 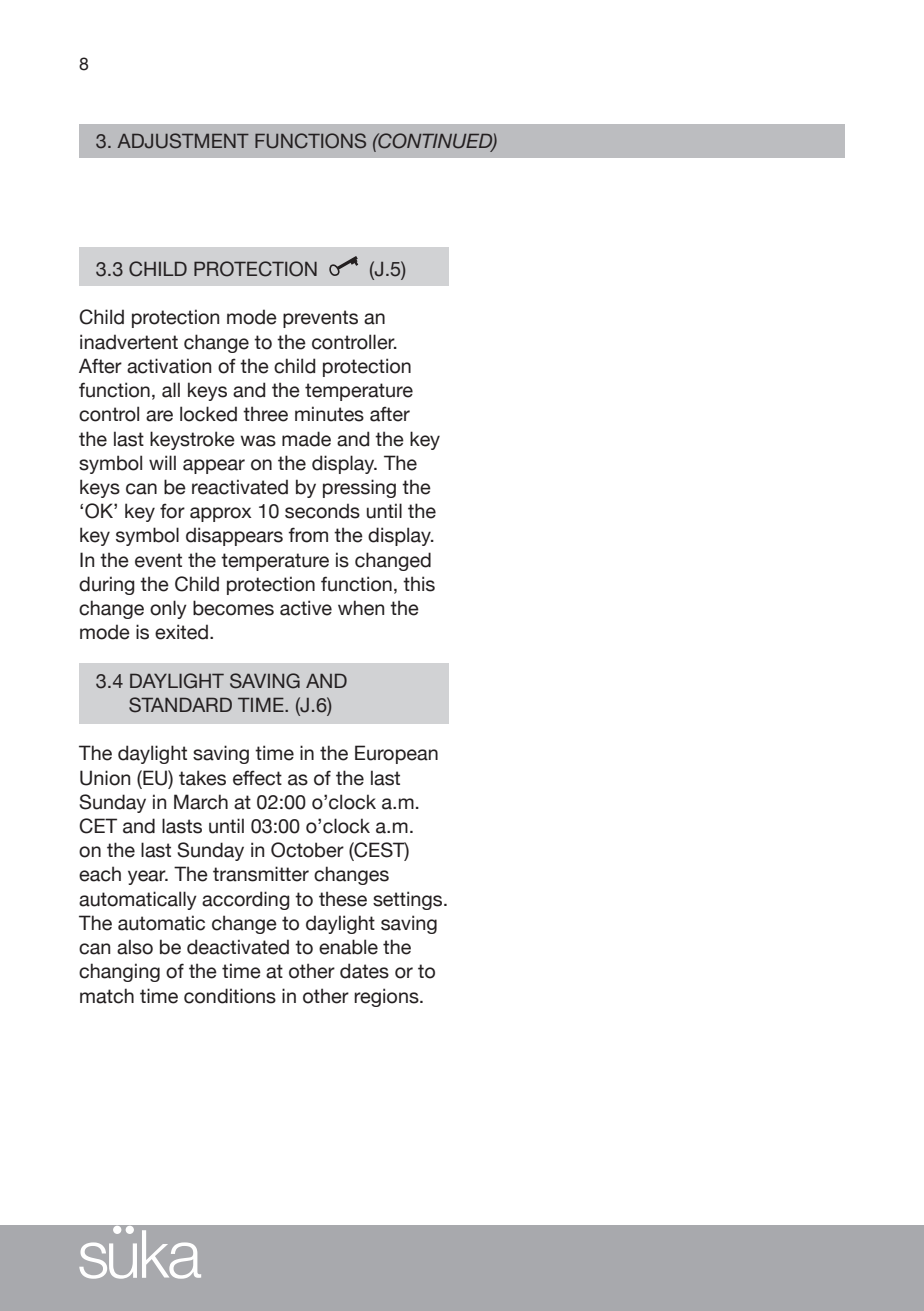 What do you see at coordinates (233, 608) in the document?
I see `becomes` at bounding box center [233, 608].
